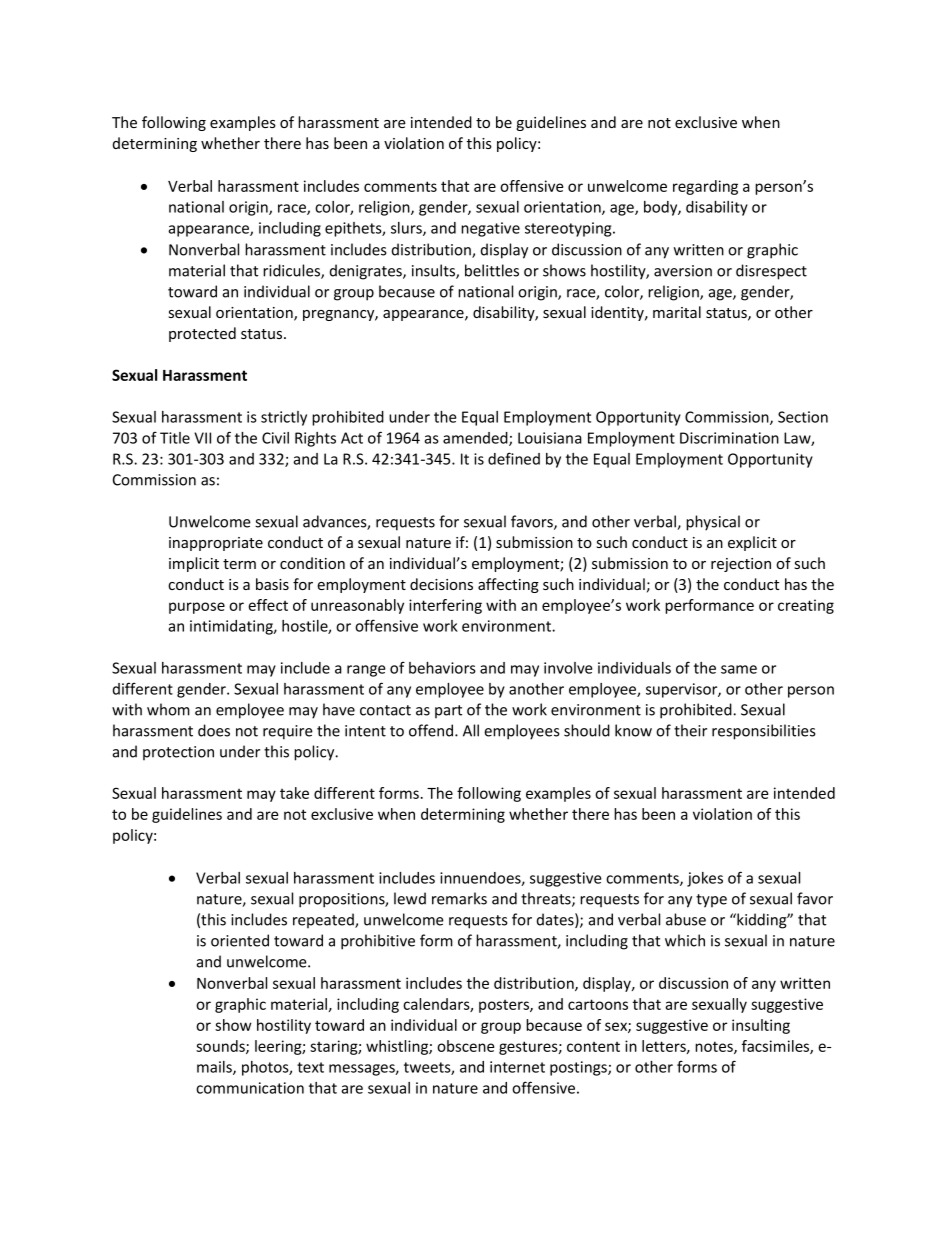 This screenshot has height=1233, width=952. Describe the element at coordinates (268, 605) in the screenshot. I see `effect` at that location.
